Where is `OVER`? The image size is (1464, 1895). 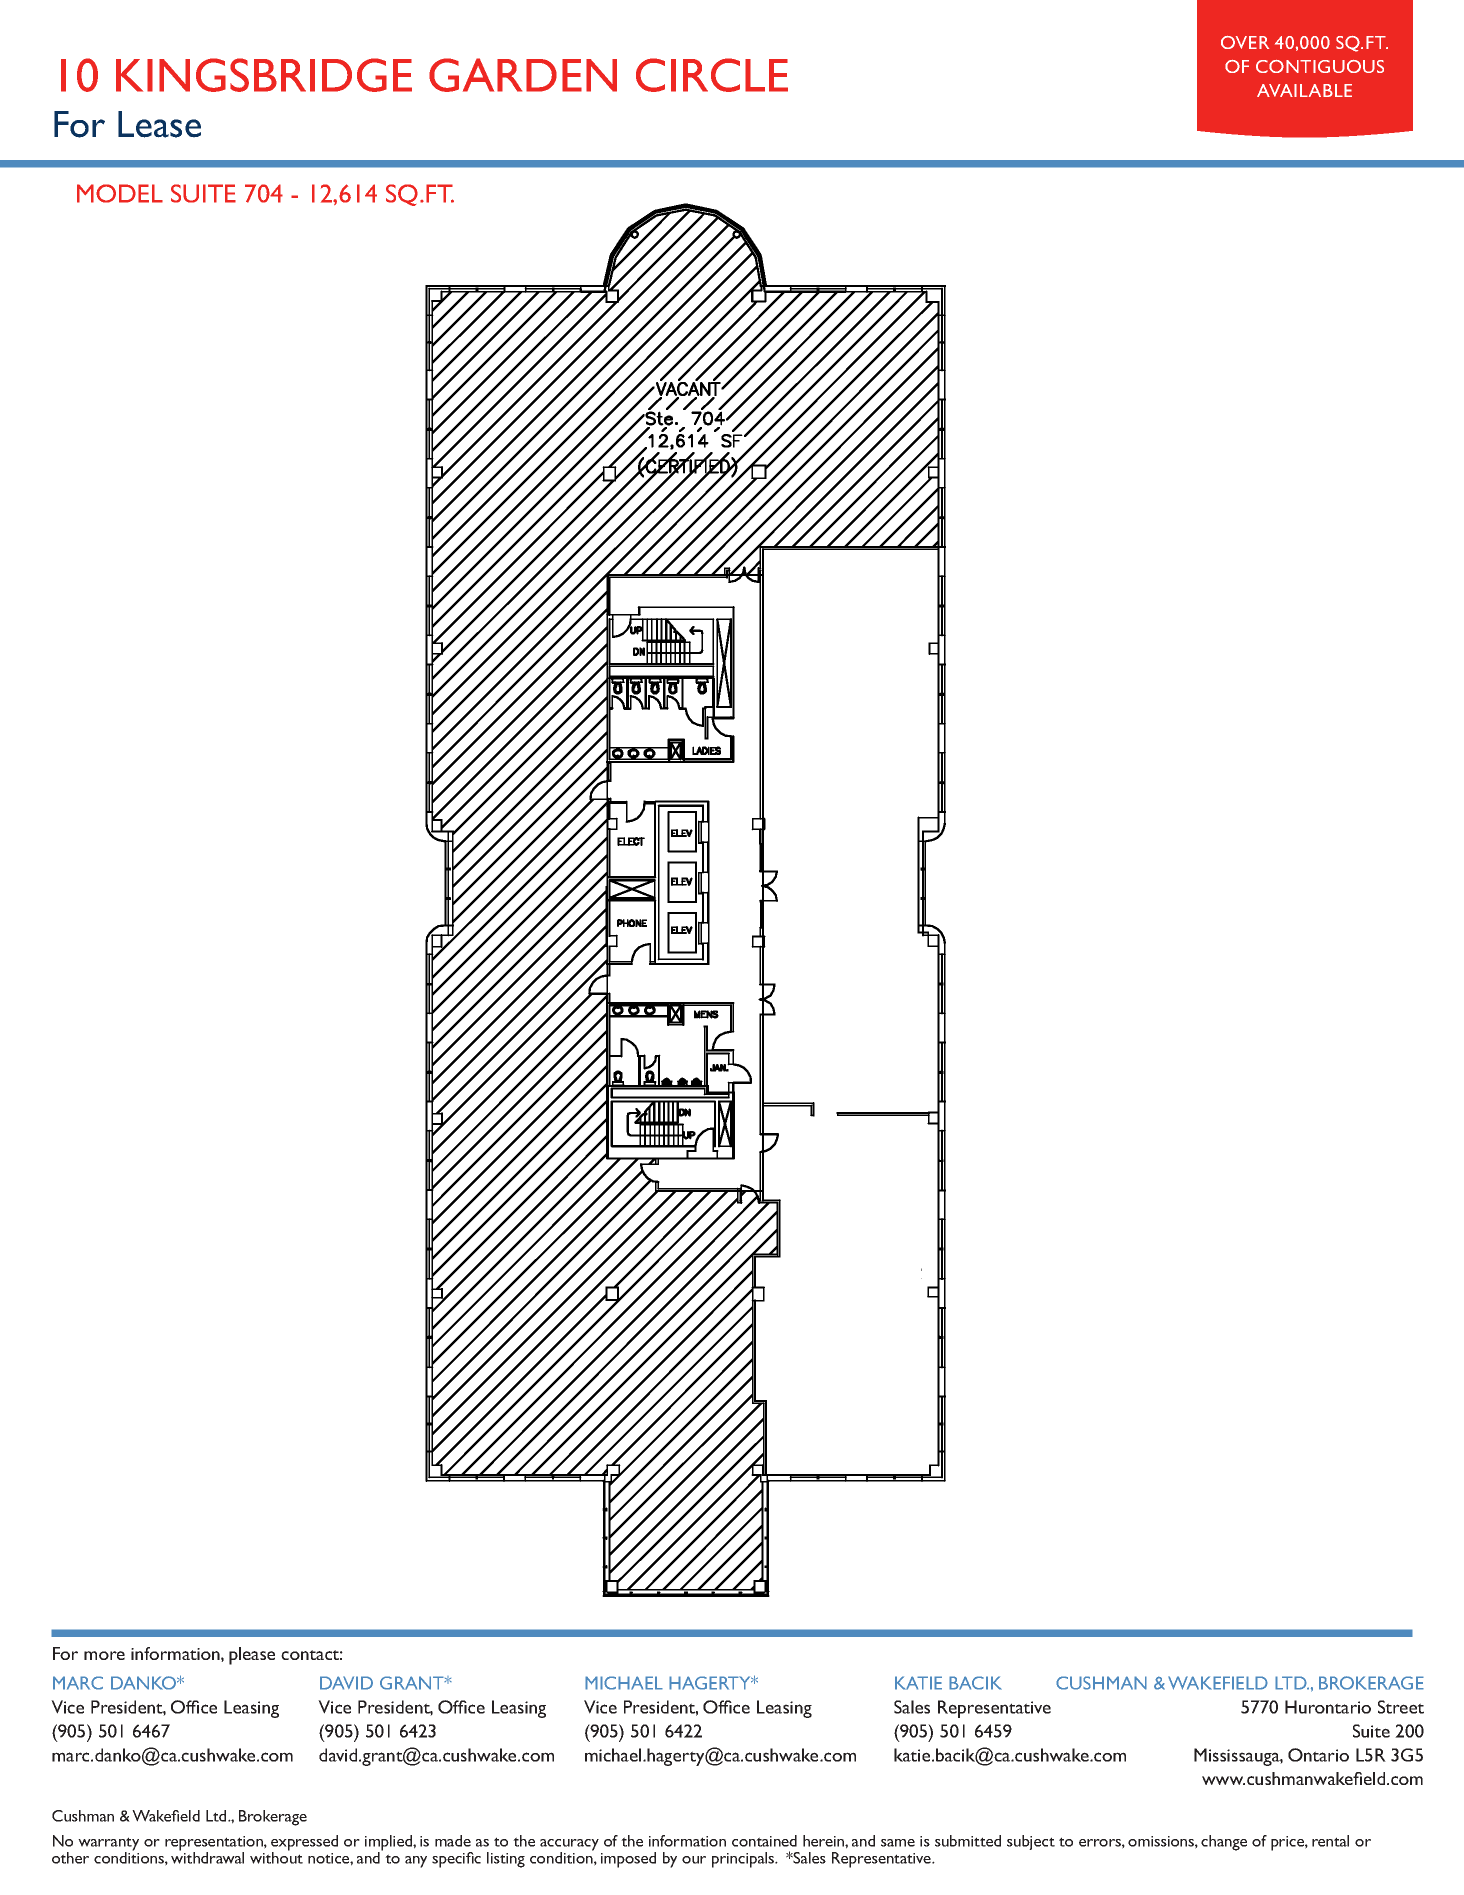
OVER is located at coordinates (1245, 42).
